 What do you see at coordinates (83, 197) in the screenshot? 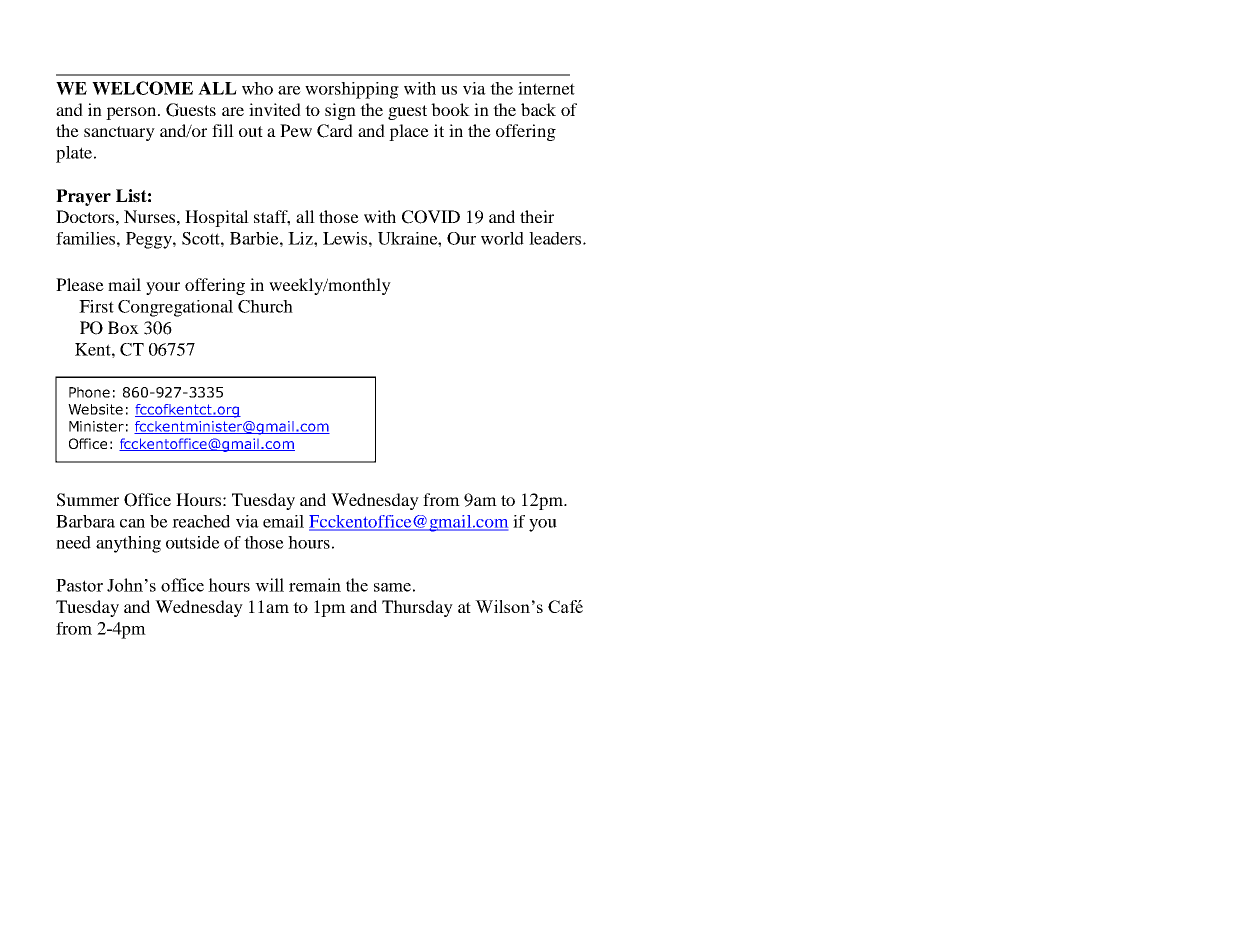
I see `Prayer` at bounding box center [83, 197].
